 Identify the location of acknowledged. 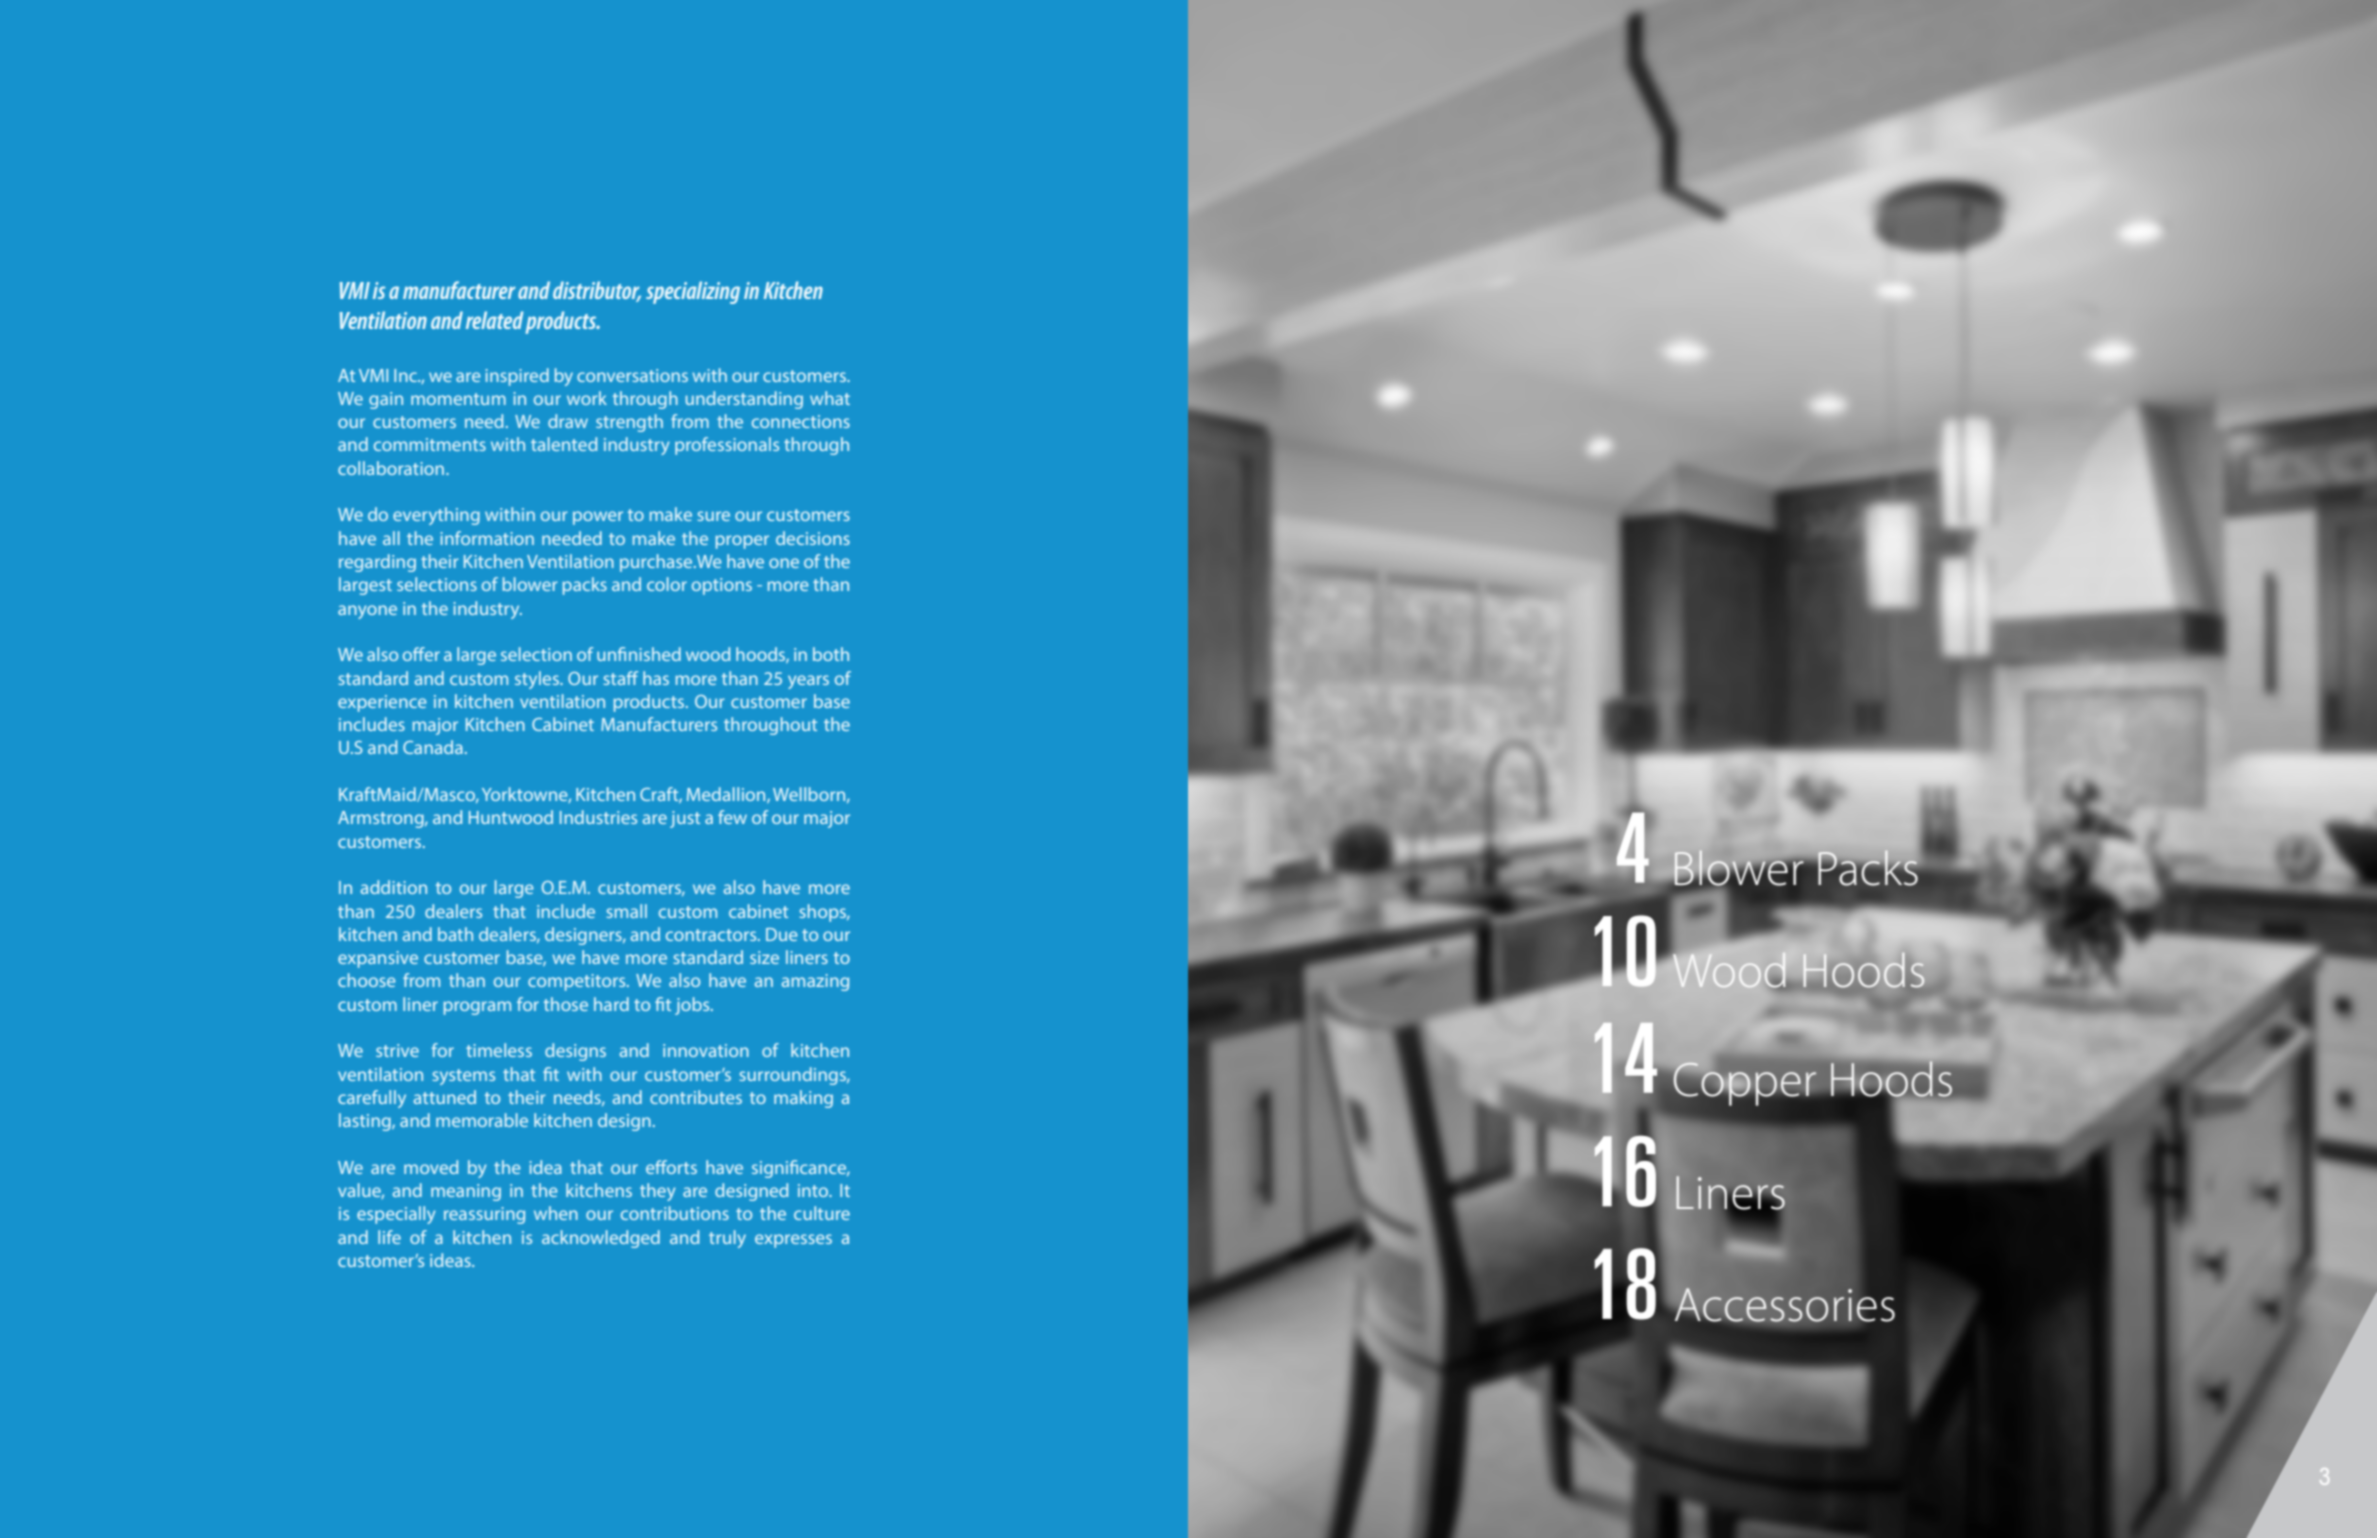
(601, 1239).
